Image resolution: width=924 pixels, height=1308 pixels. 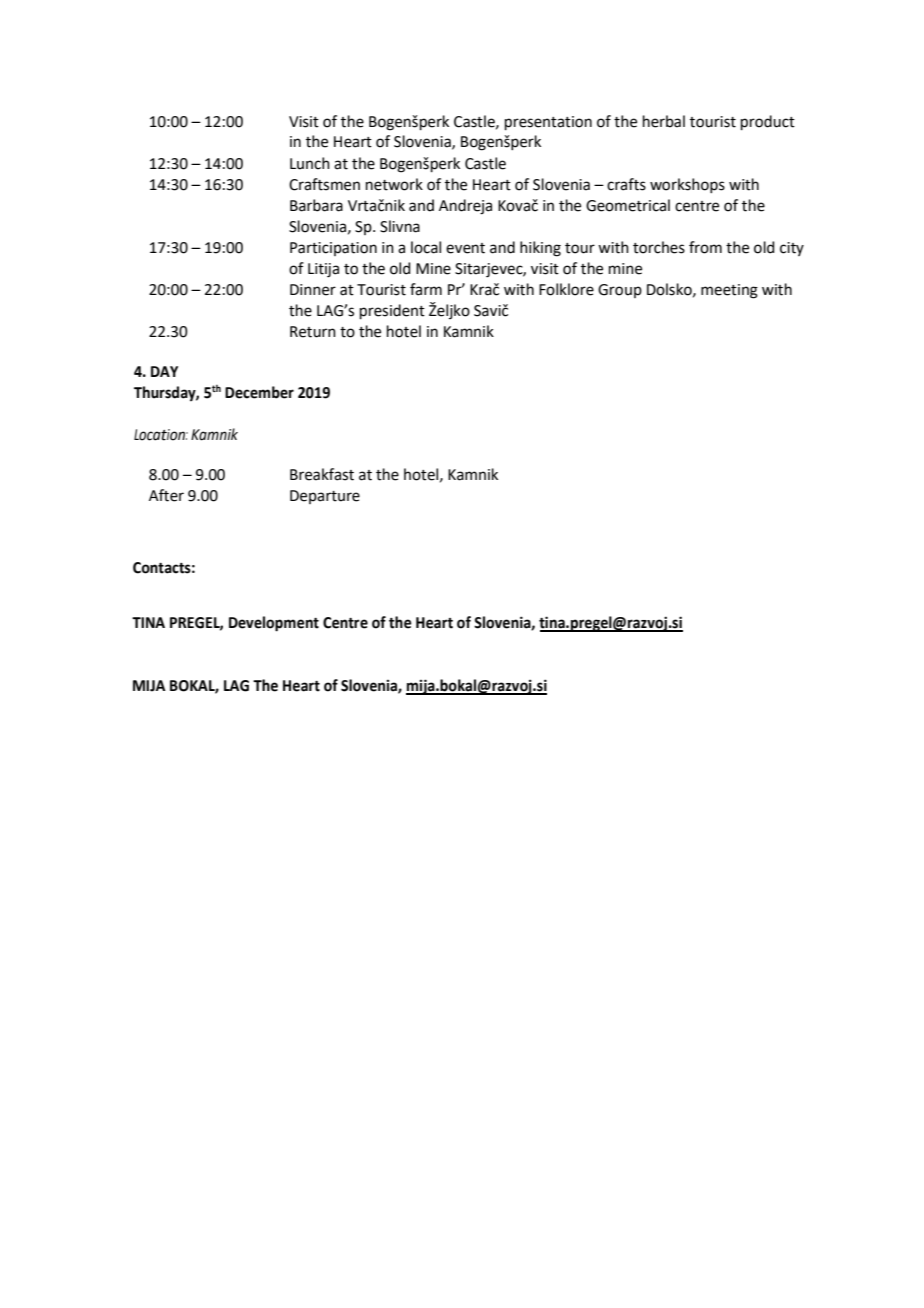 I want to click on Location, so click(x=161, y=435).
